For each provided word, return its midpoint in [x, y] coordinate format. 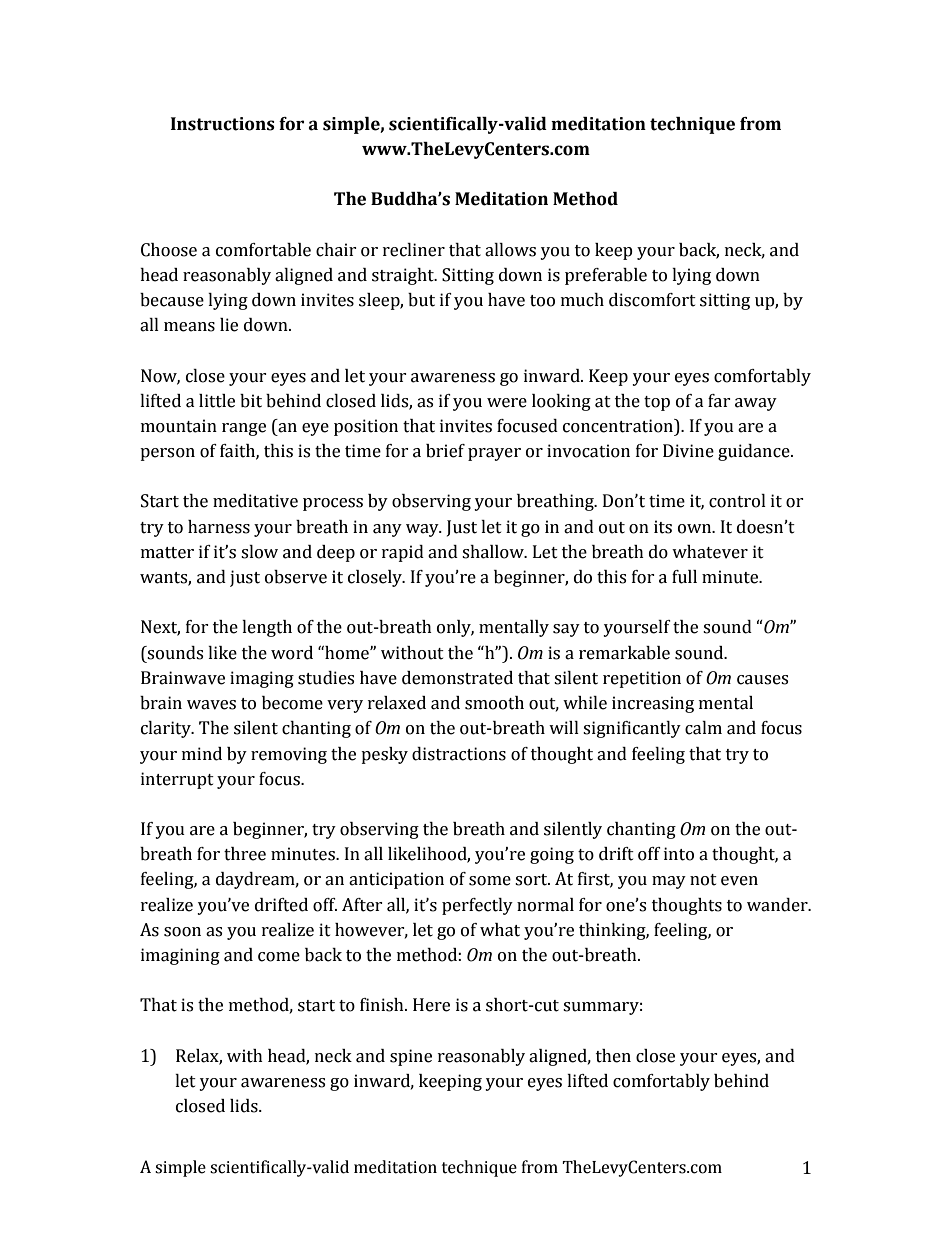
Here [431, 1005]
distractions [459, 754]
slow [259, 552]
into [679, 854]
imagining [180, 956]
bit [251, 401]
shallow [494, 552]
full [684, 577]
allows [510, 250]
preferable [606, 276]
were [507, 403]
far [719, 401]
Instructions [223, 124]
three [245, 854]
